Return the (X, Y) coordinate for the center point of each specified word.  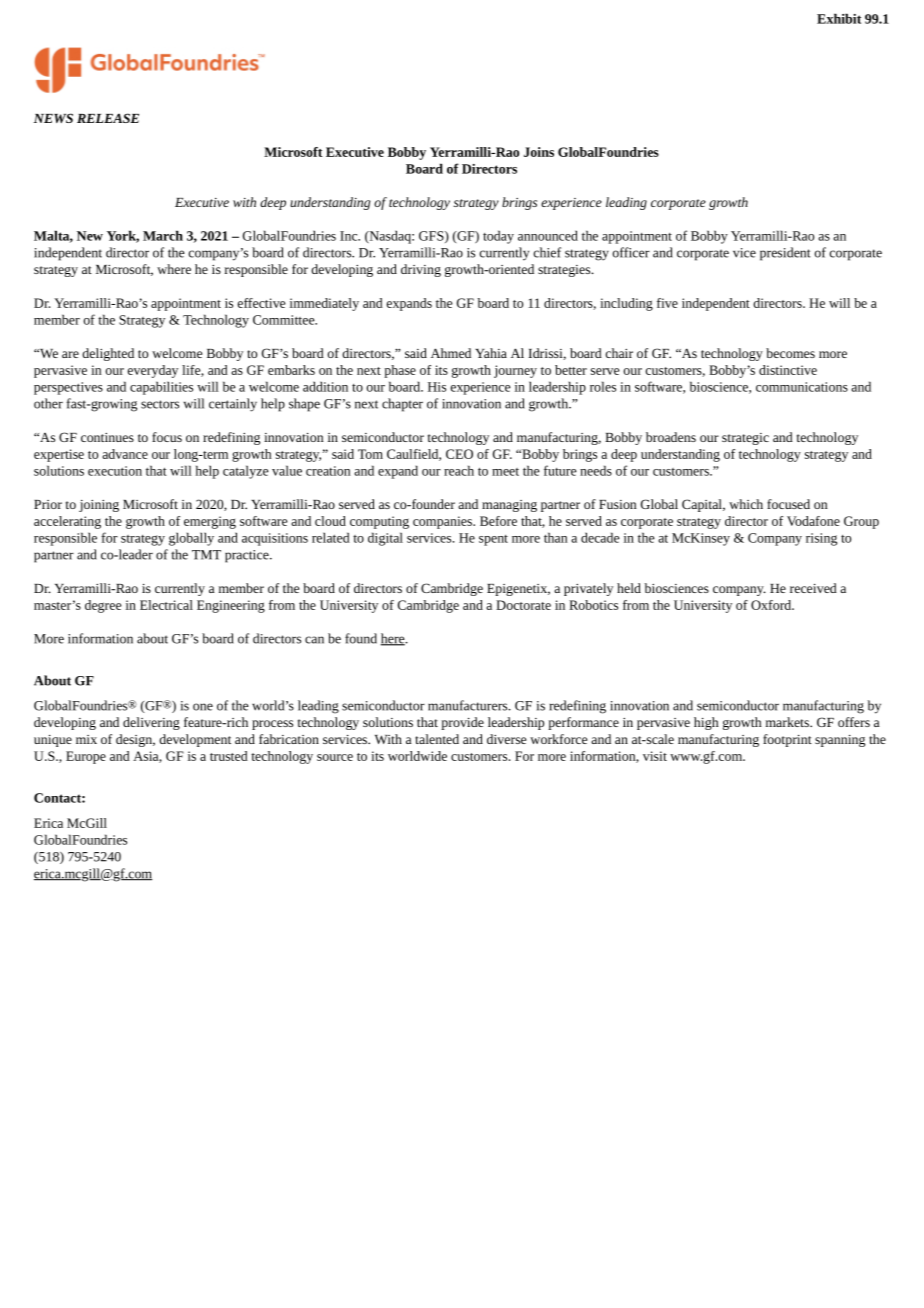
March (163, 235)
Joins (539, 152)
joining (99, 506)
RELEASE (108, 118)
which (746, 504)
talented (437, 739)
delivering (151, 723)
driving (421, 270)
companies (443, 522)
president (785, 254)
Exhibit (839, 18)
